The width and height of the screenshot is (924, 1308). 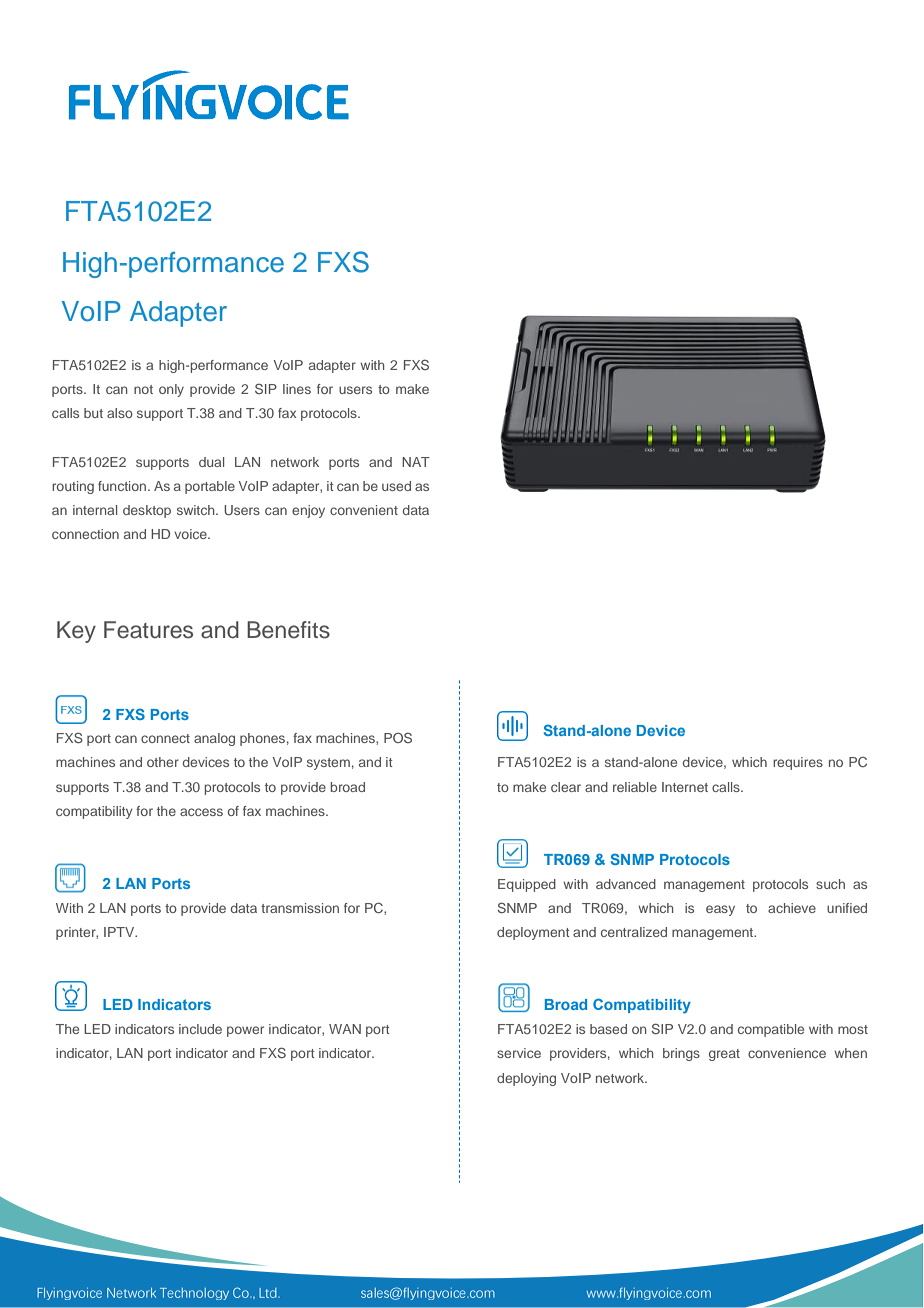 I want to click on include, so click(x=200, y=1029).
